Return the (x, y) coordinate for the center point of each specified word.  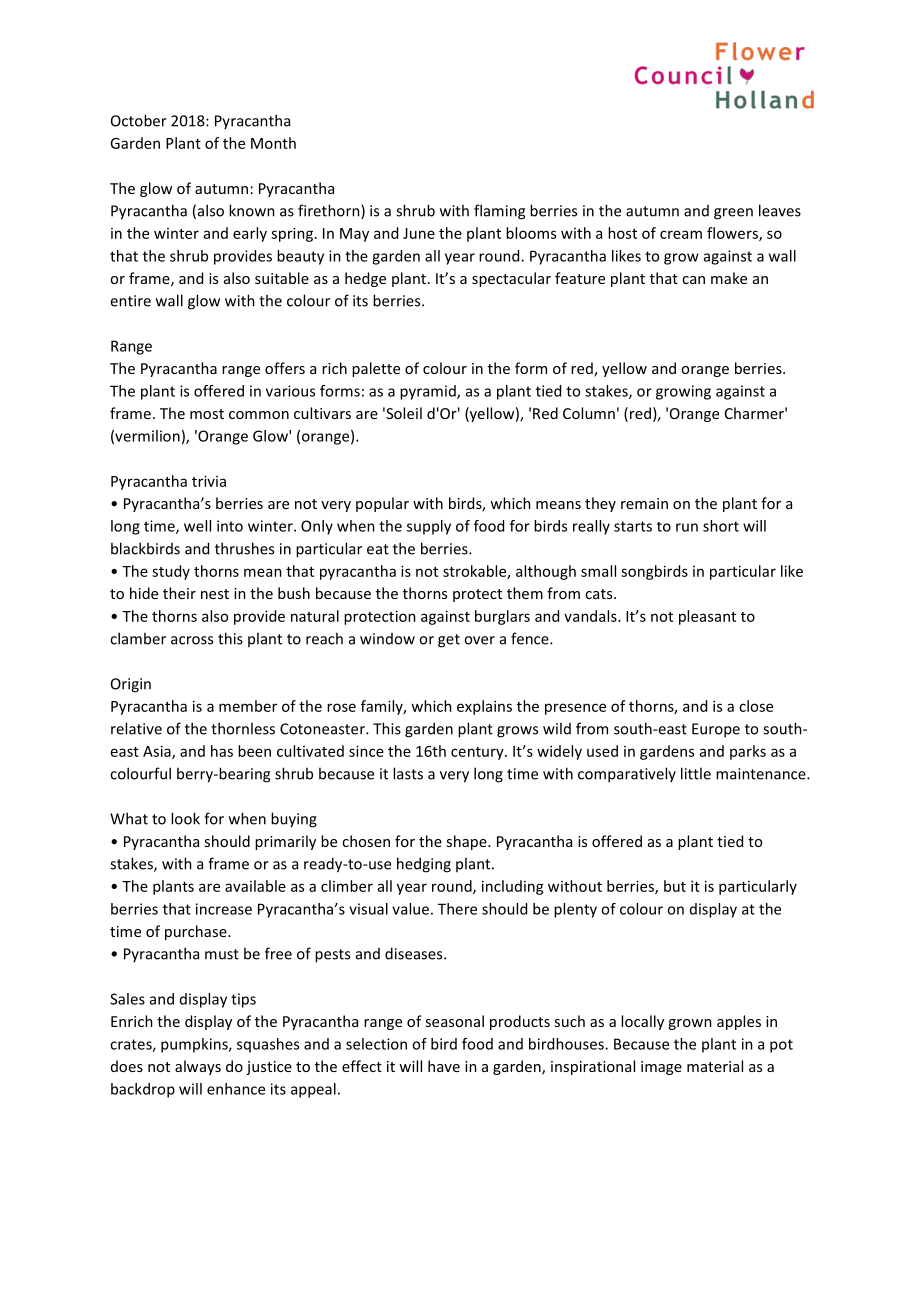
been (254, 751)
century (478, 753)
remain (644, 503)
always (198, 1067)
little (696, 773)
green (733, 214)
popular (382, 504)
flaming (499, 212)
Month (273, 143)
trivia (209, 481)
